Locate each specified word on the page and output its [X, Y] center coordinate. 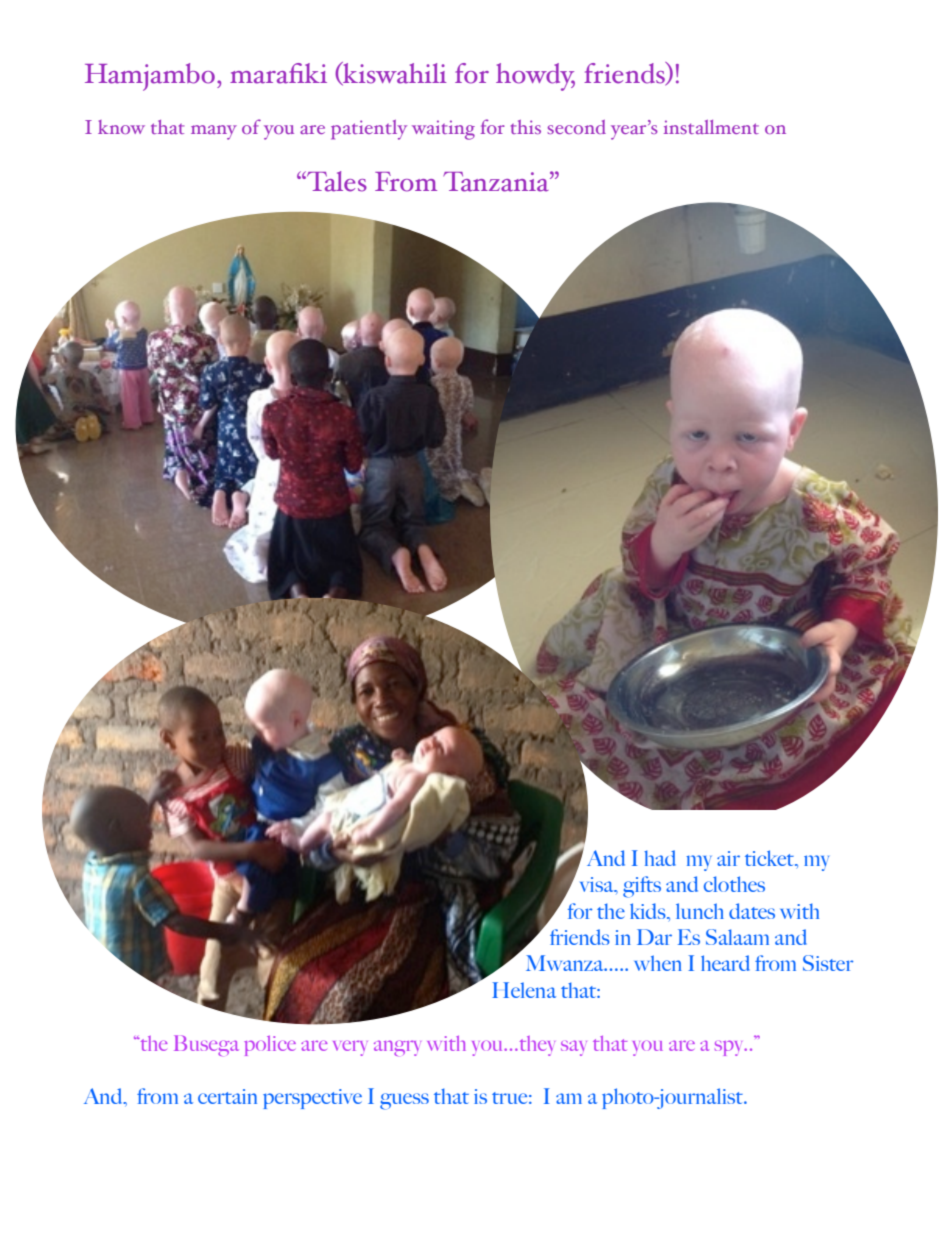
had [660, 858]
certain [227, 1096]
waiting [443, 130]
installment [711, 127]
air [728, 858]
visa [598, 884]
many [214, 132]
